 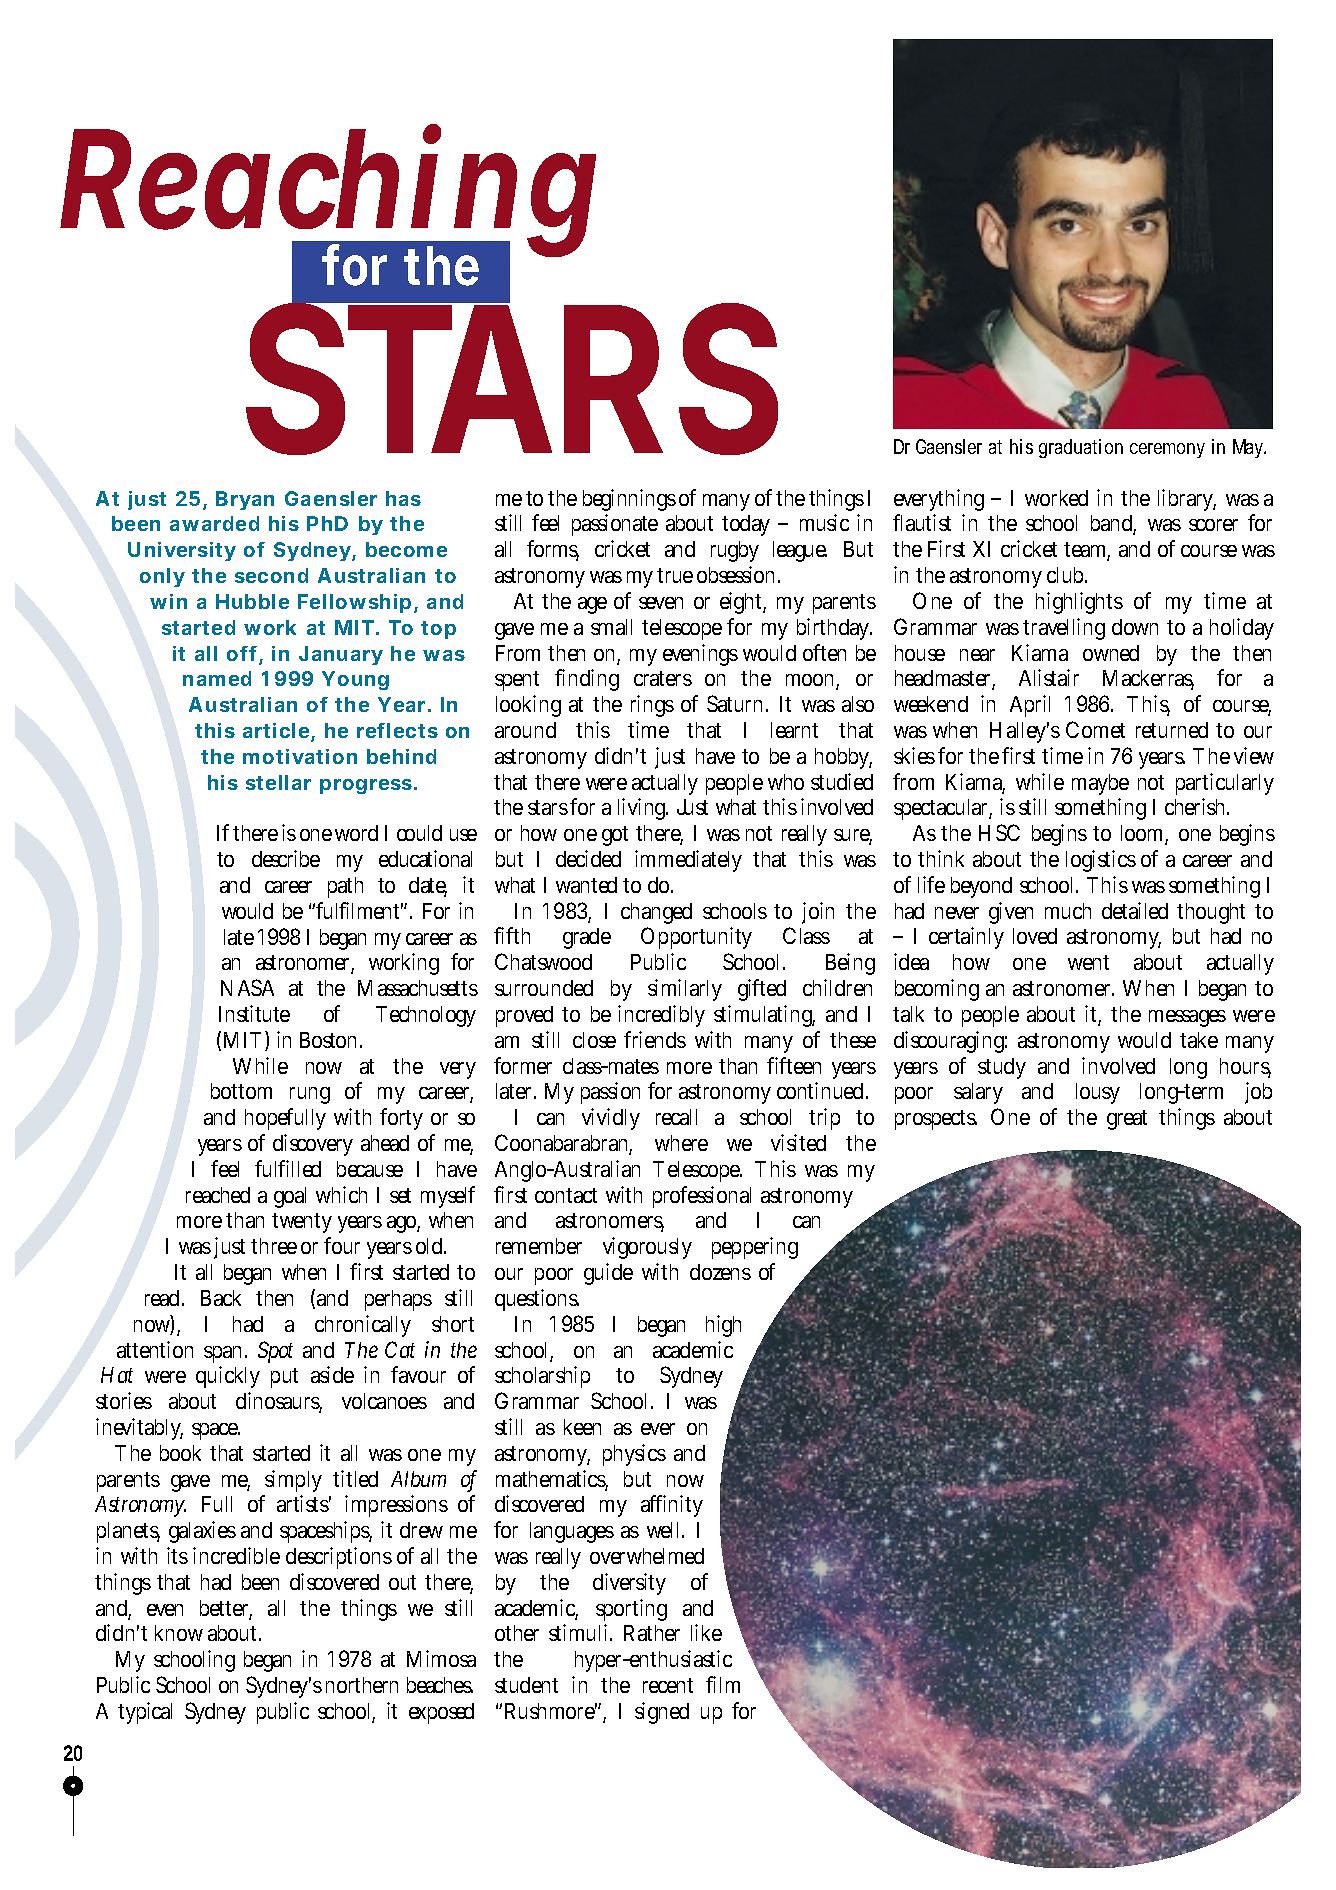 I want to click on library, so click(x=1187, y=500).
